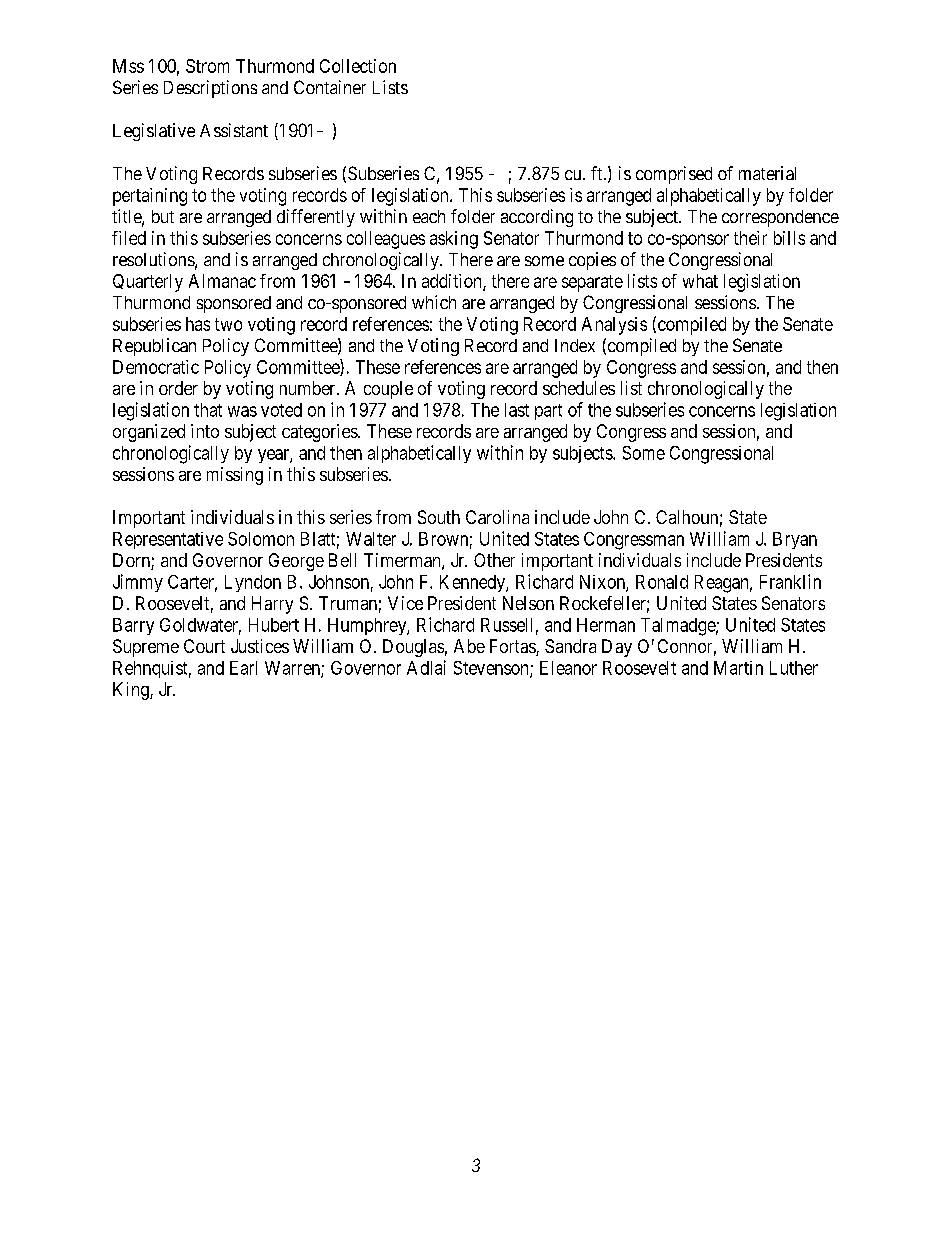 This screenshot has height=1233, width=952. What do you see at coordinates (156, 367) in the screenshot?
I see `Democratic` at bounding box center [156, 367].
